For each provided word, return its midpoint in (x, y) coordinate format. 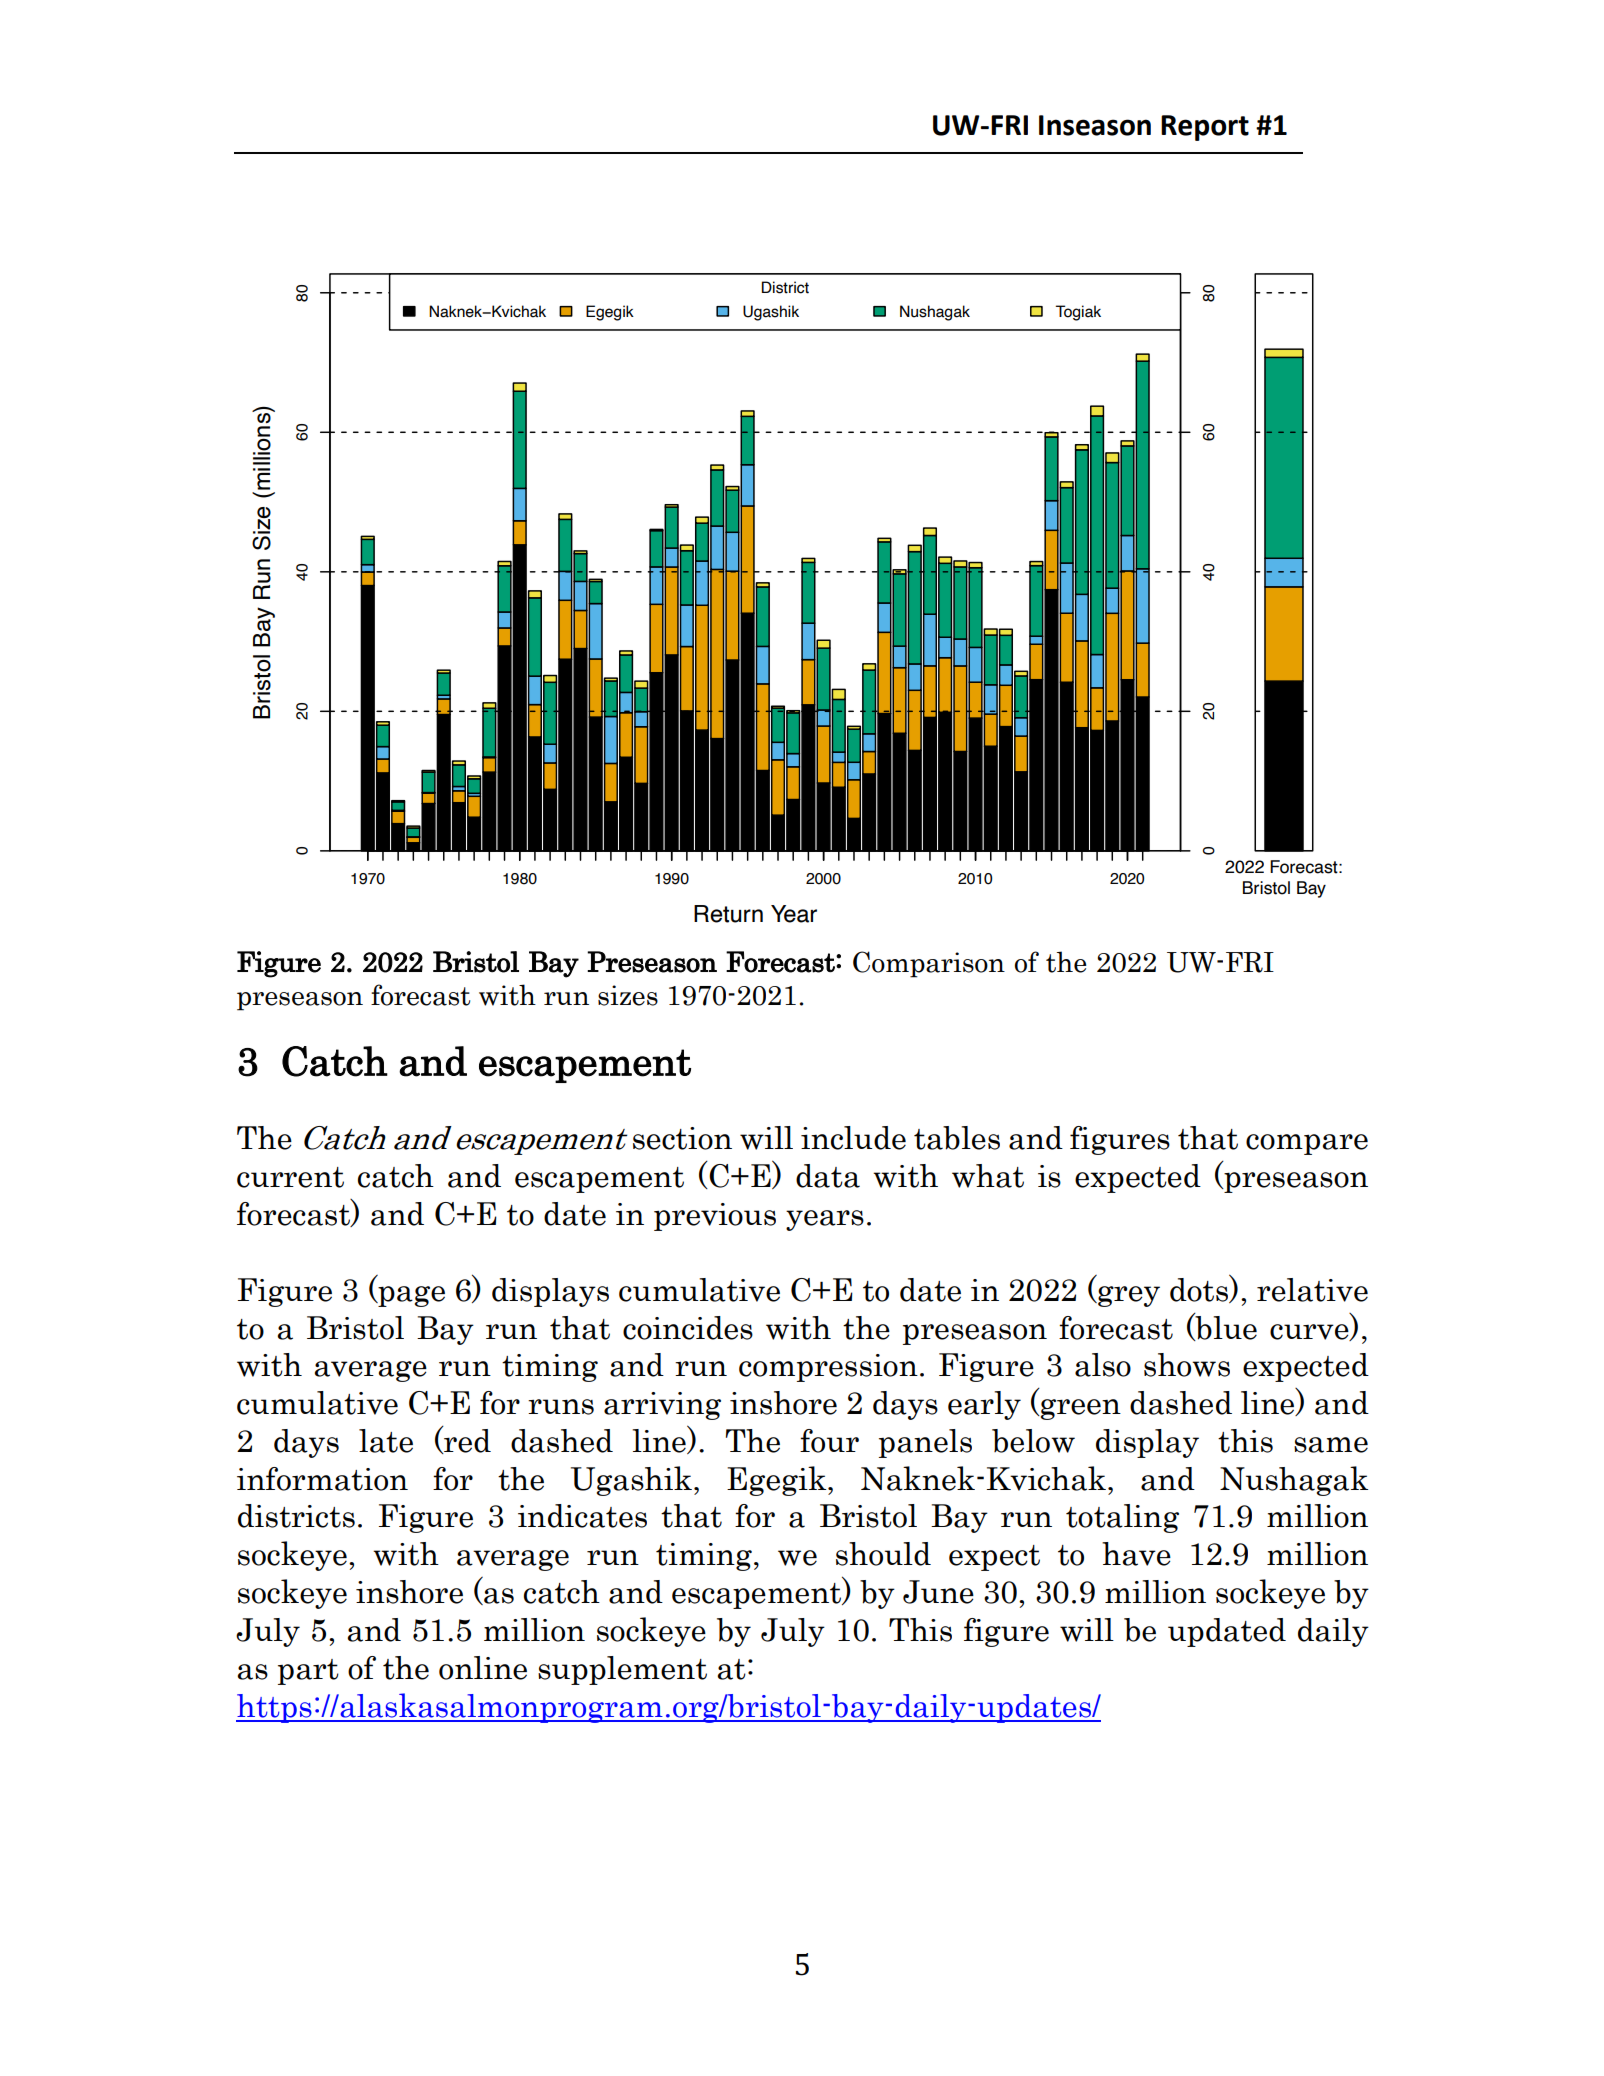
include (853, 1138)
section (682, 1138)
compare (1307, 1144)
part (308, 1672)
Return (728, 914)
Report (1205, 128)
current (290, 1177)
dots (1200, 1290)
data (828, 1176)
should (883, 1554)
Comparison (929, 964)
